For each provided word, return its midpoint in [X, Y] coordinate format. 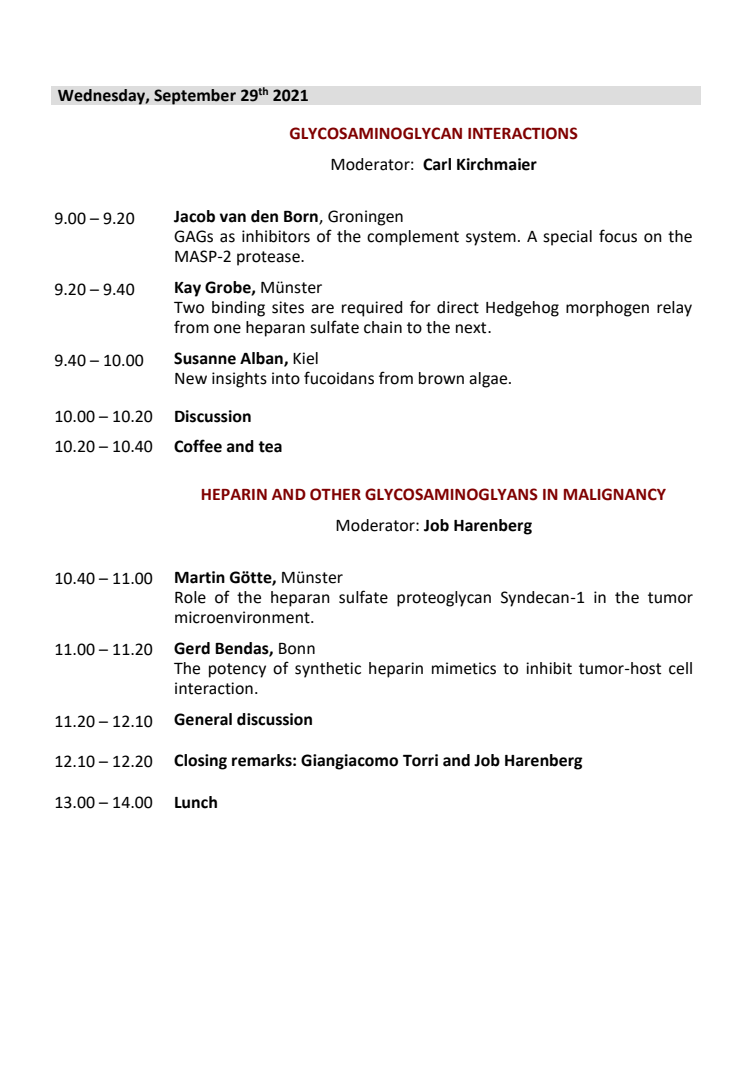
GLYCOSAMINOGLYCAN [376, 133]
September [195, 97]
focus [618, 236]
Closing [200, 762]
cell [680, 668]
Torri [420, 760]
